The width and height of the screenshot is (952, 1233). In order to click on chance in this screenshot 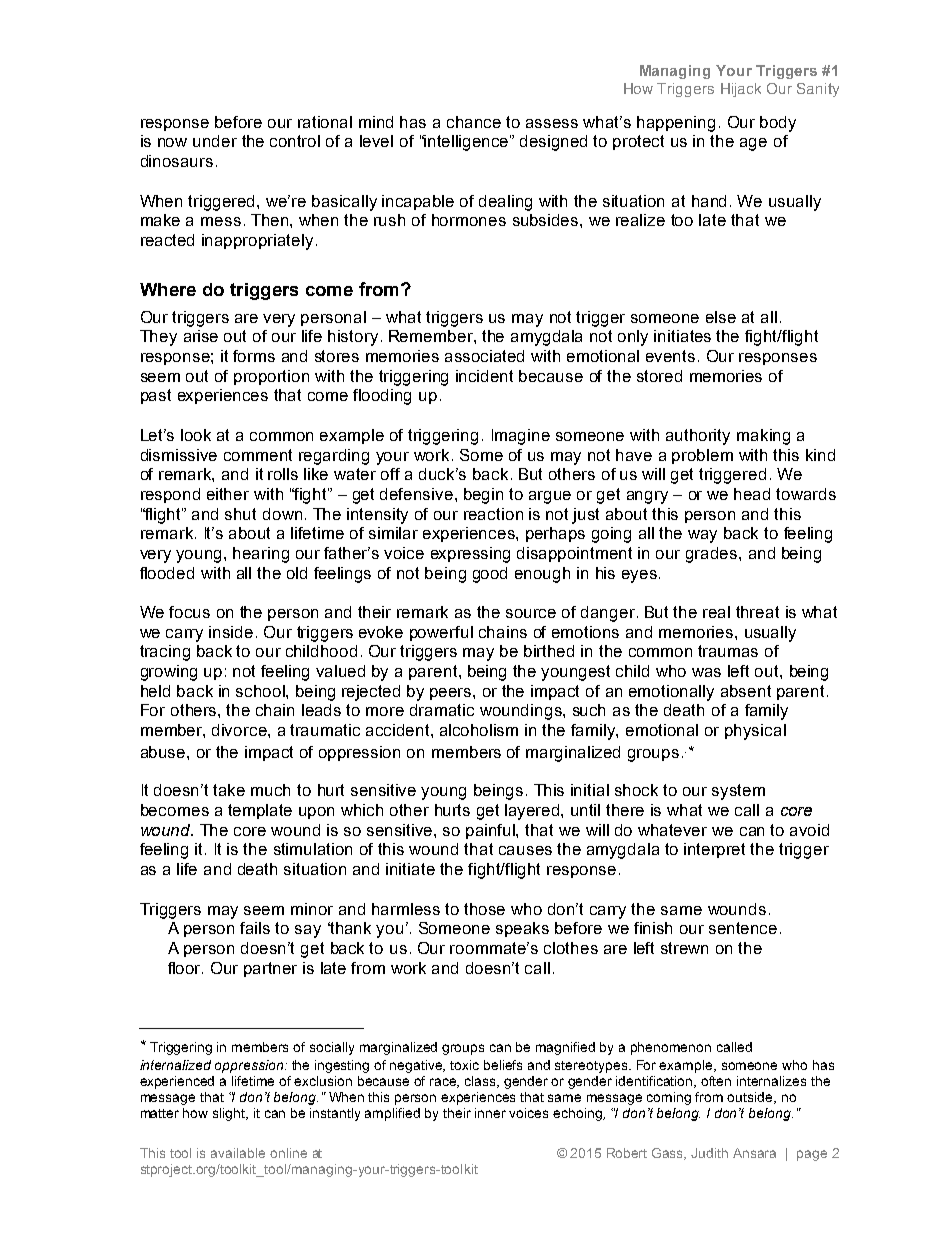, I will do `click(474, 122)`.
